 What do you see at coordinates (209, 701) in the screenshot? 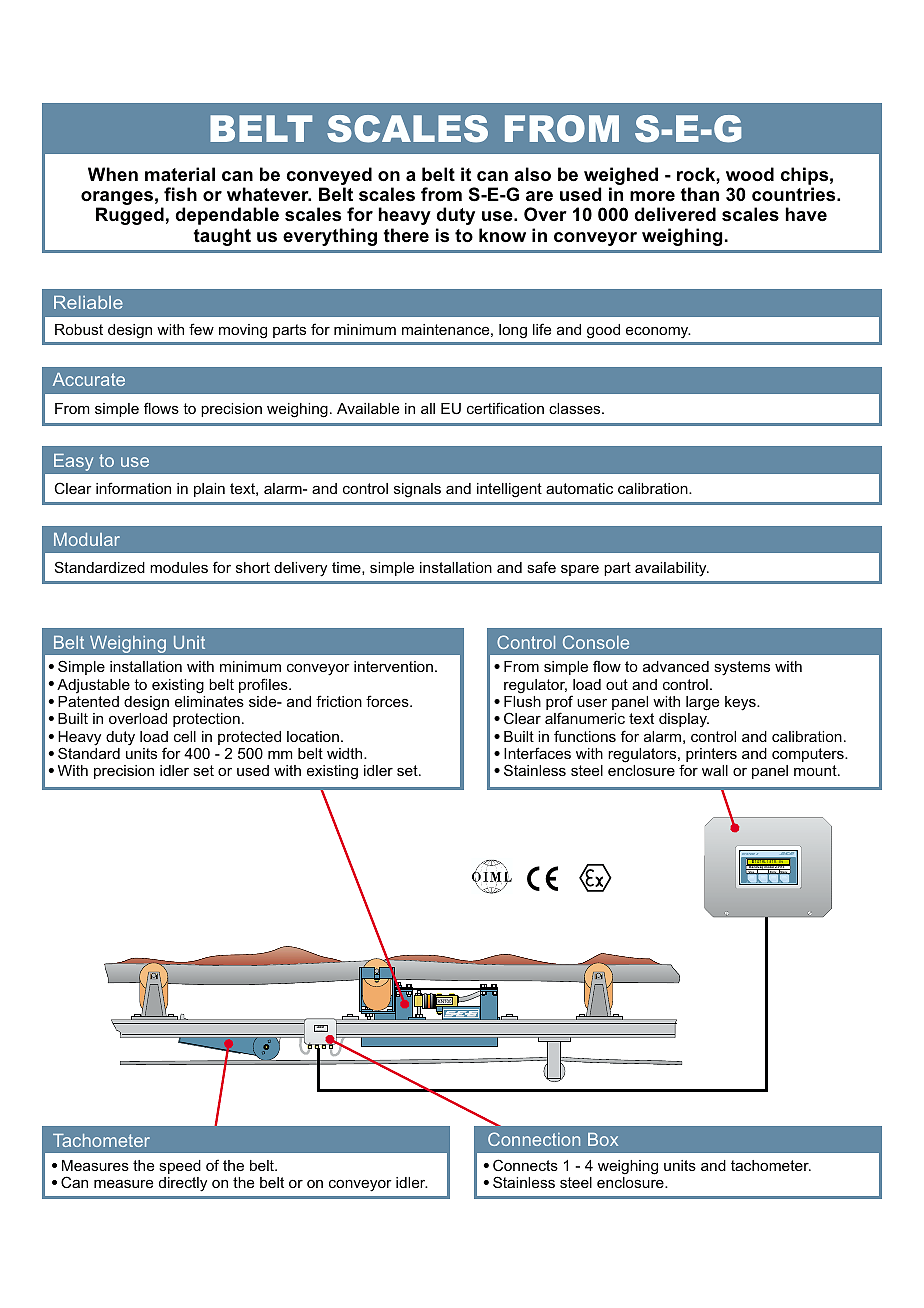
I see `eliminates` at bounding box center [209, 701].
